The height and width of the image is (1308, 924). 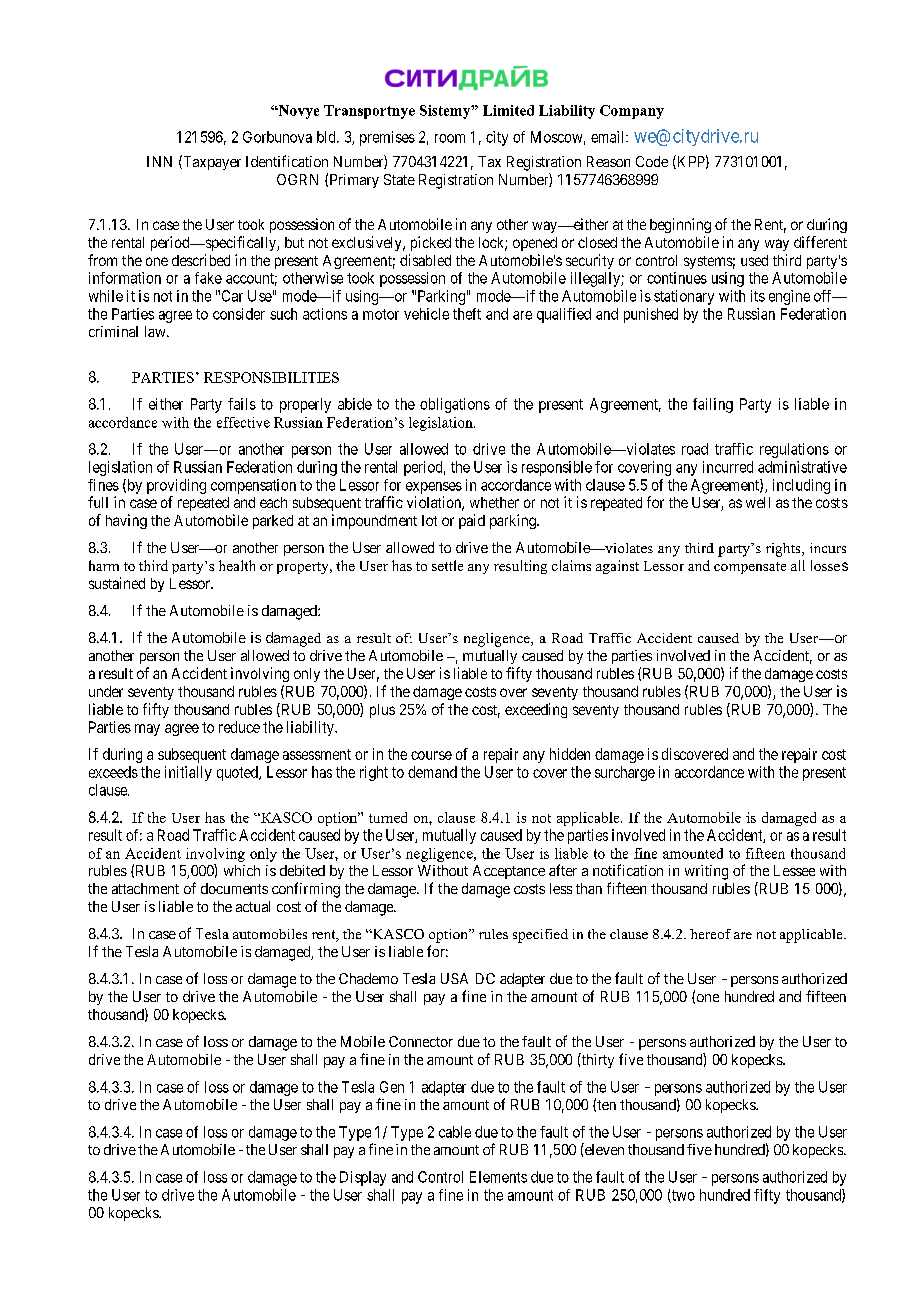 I want to click on Elements, so click(x=498, y=1177).
